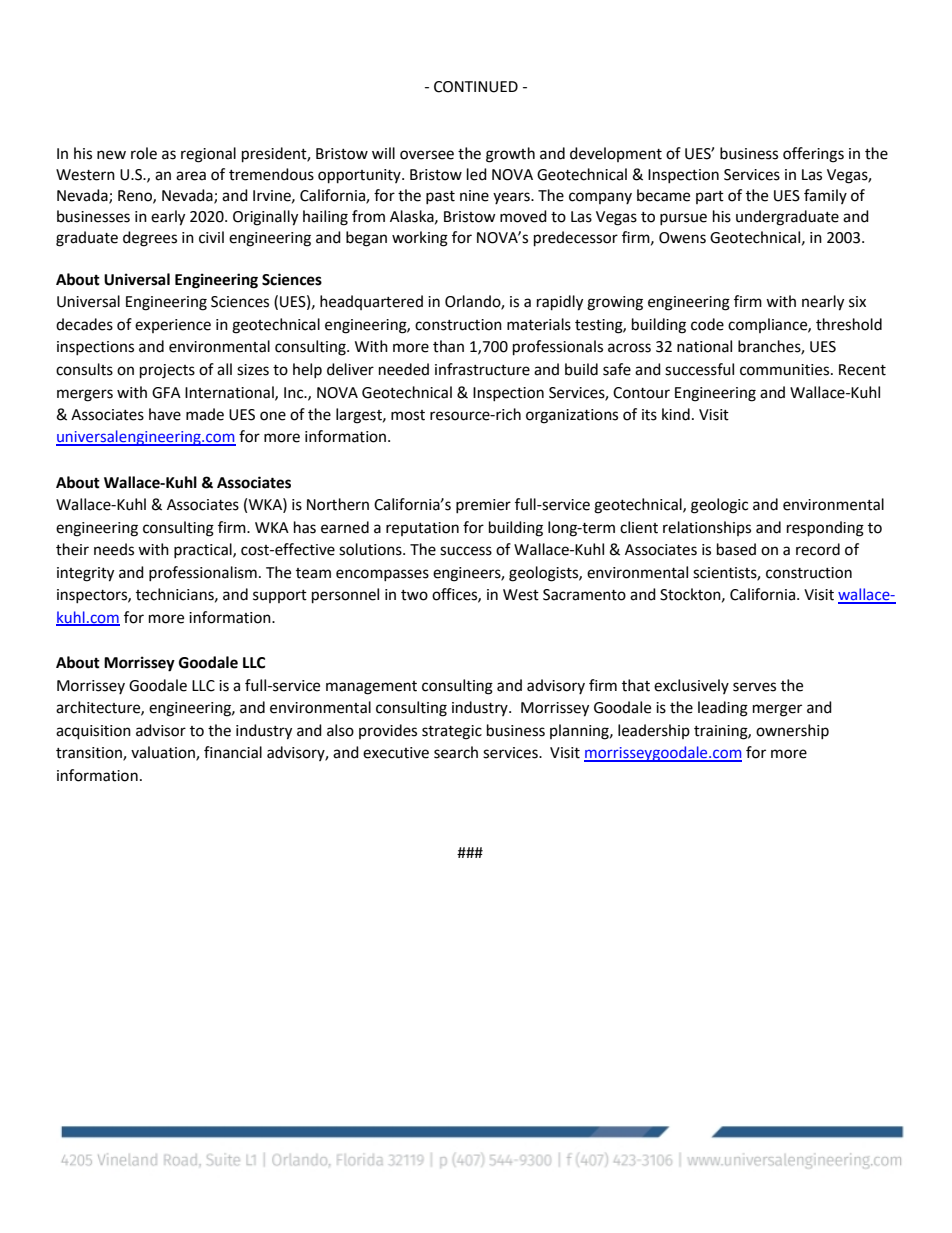 This screenshot has width=952, height=1233. I want to click on CONTINUED, so click(476, 87).
